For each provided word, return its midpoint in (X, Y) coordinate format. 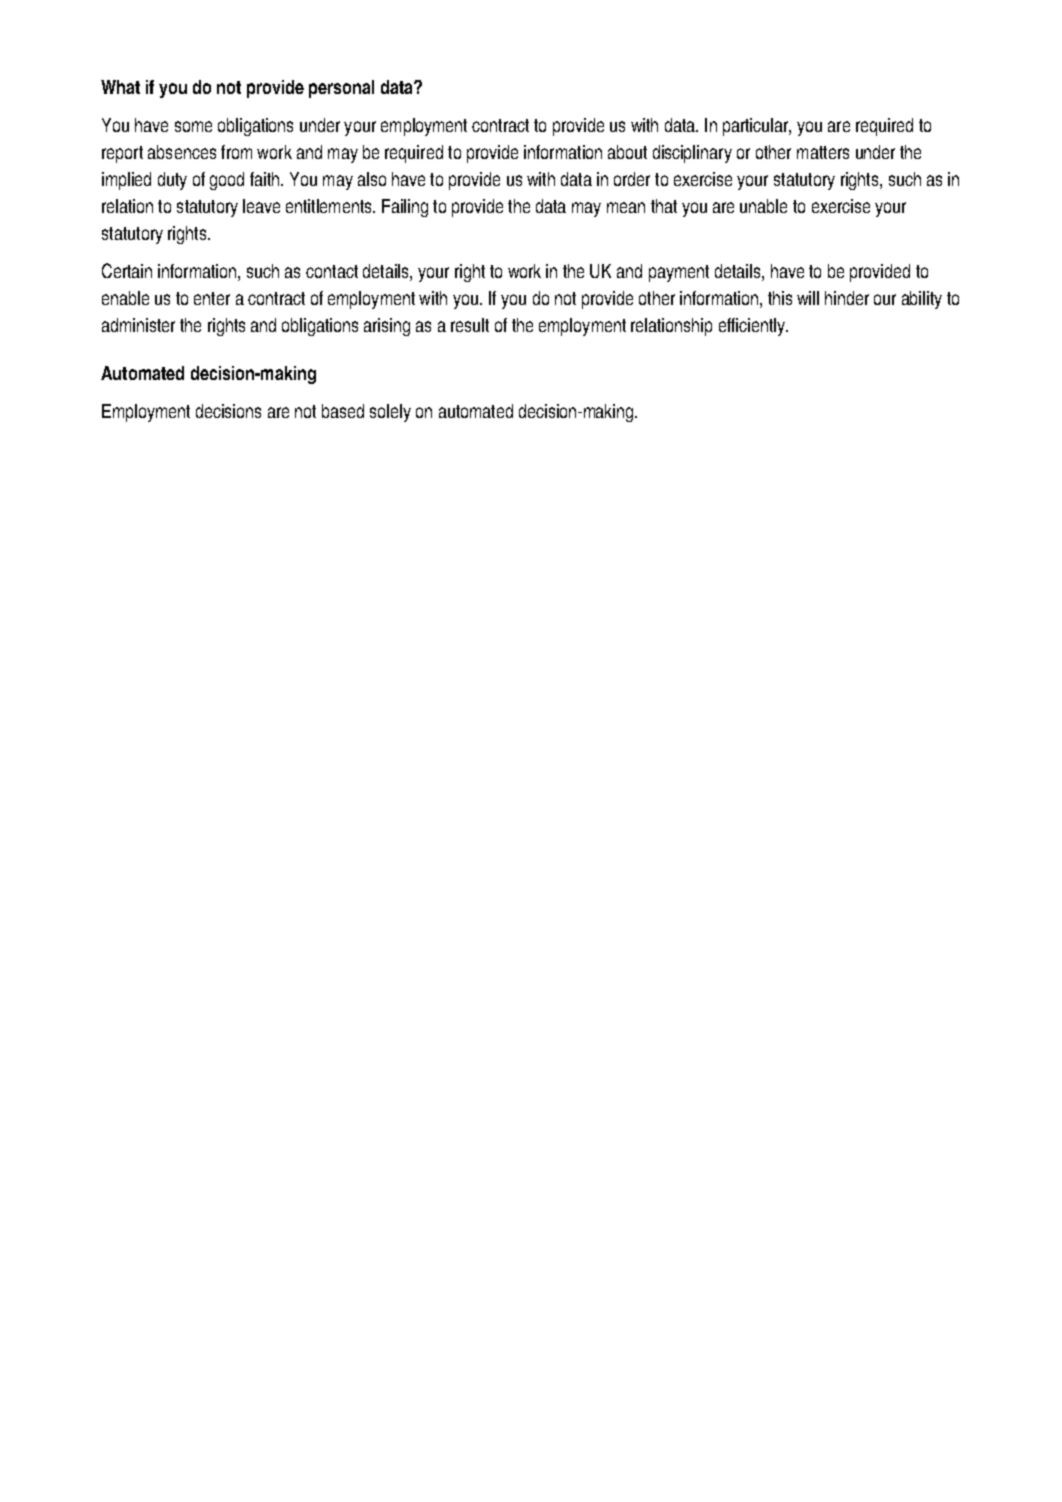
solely (390, 413)
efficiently (753, 327)
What (120, 87)
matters (823, 152)
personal (341, 89)
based (343, 411)
